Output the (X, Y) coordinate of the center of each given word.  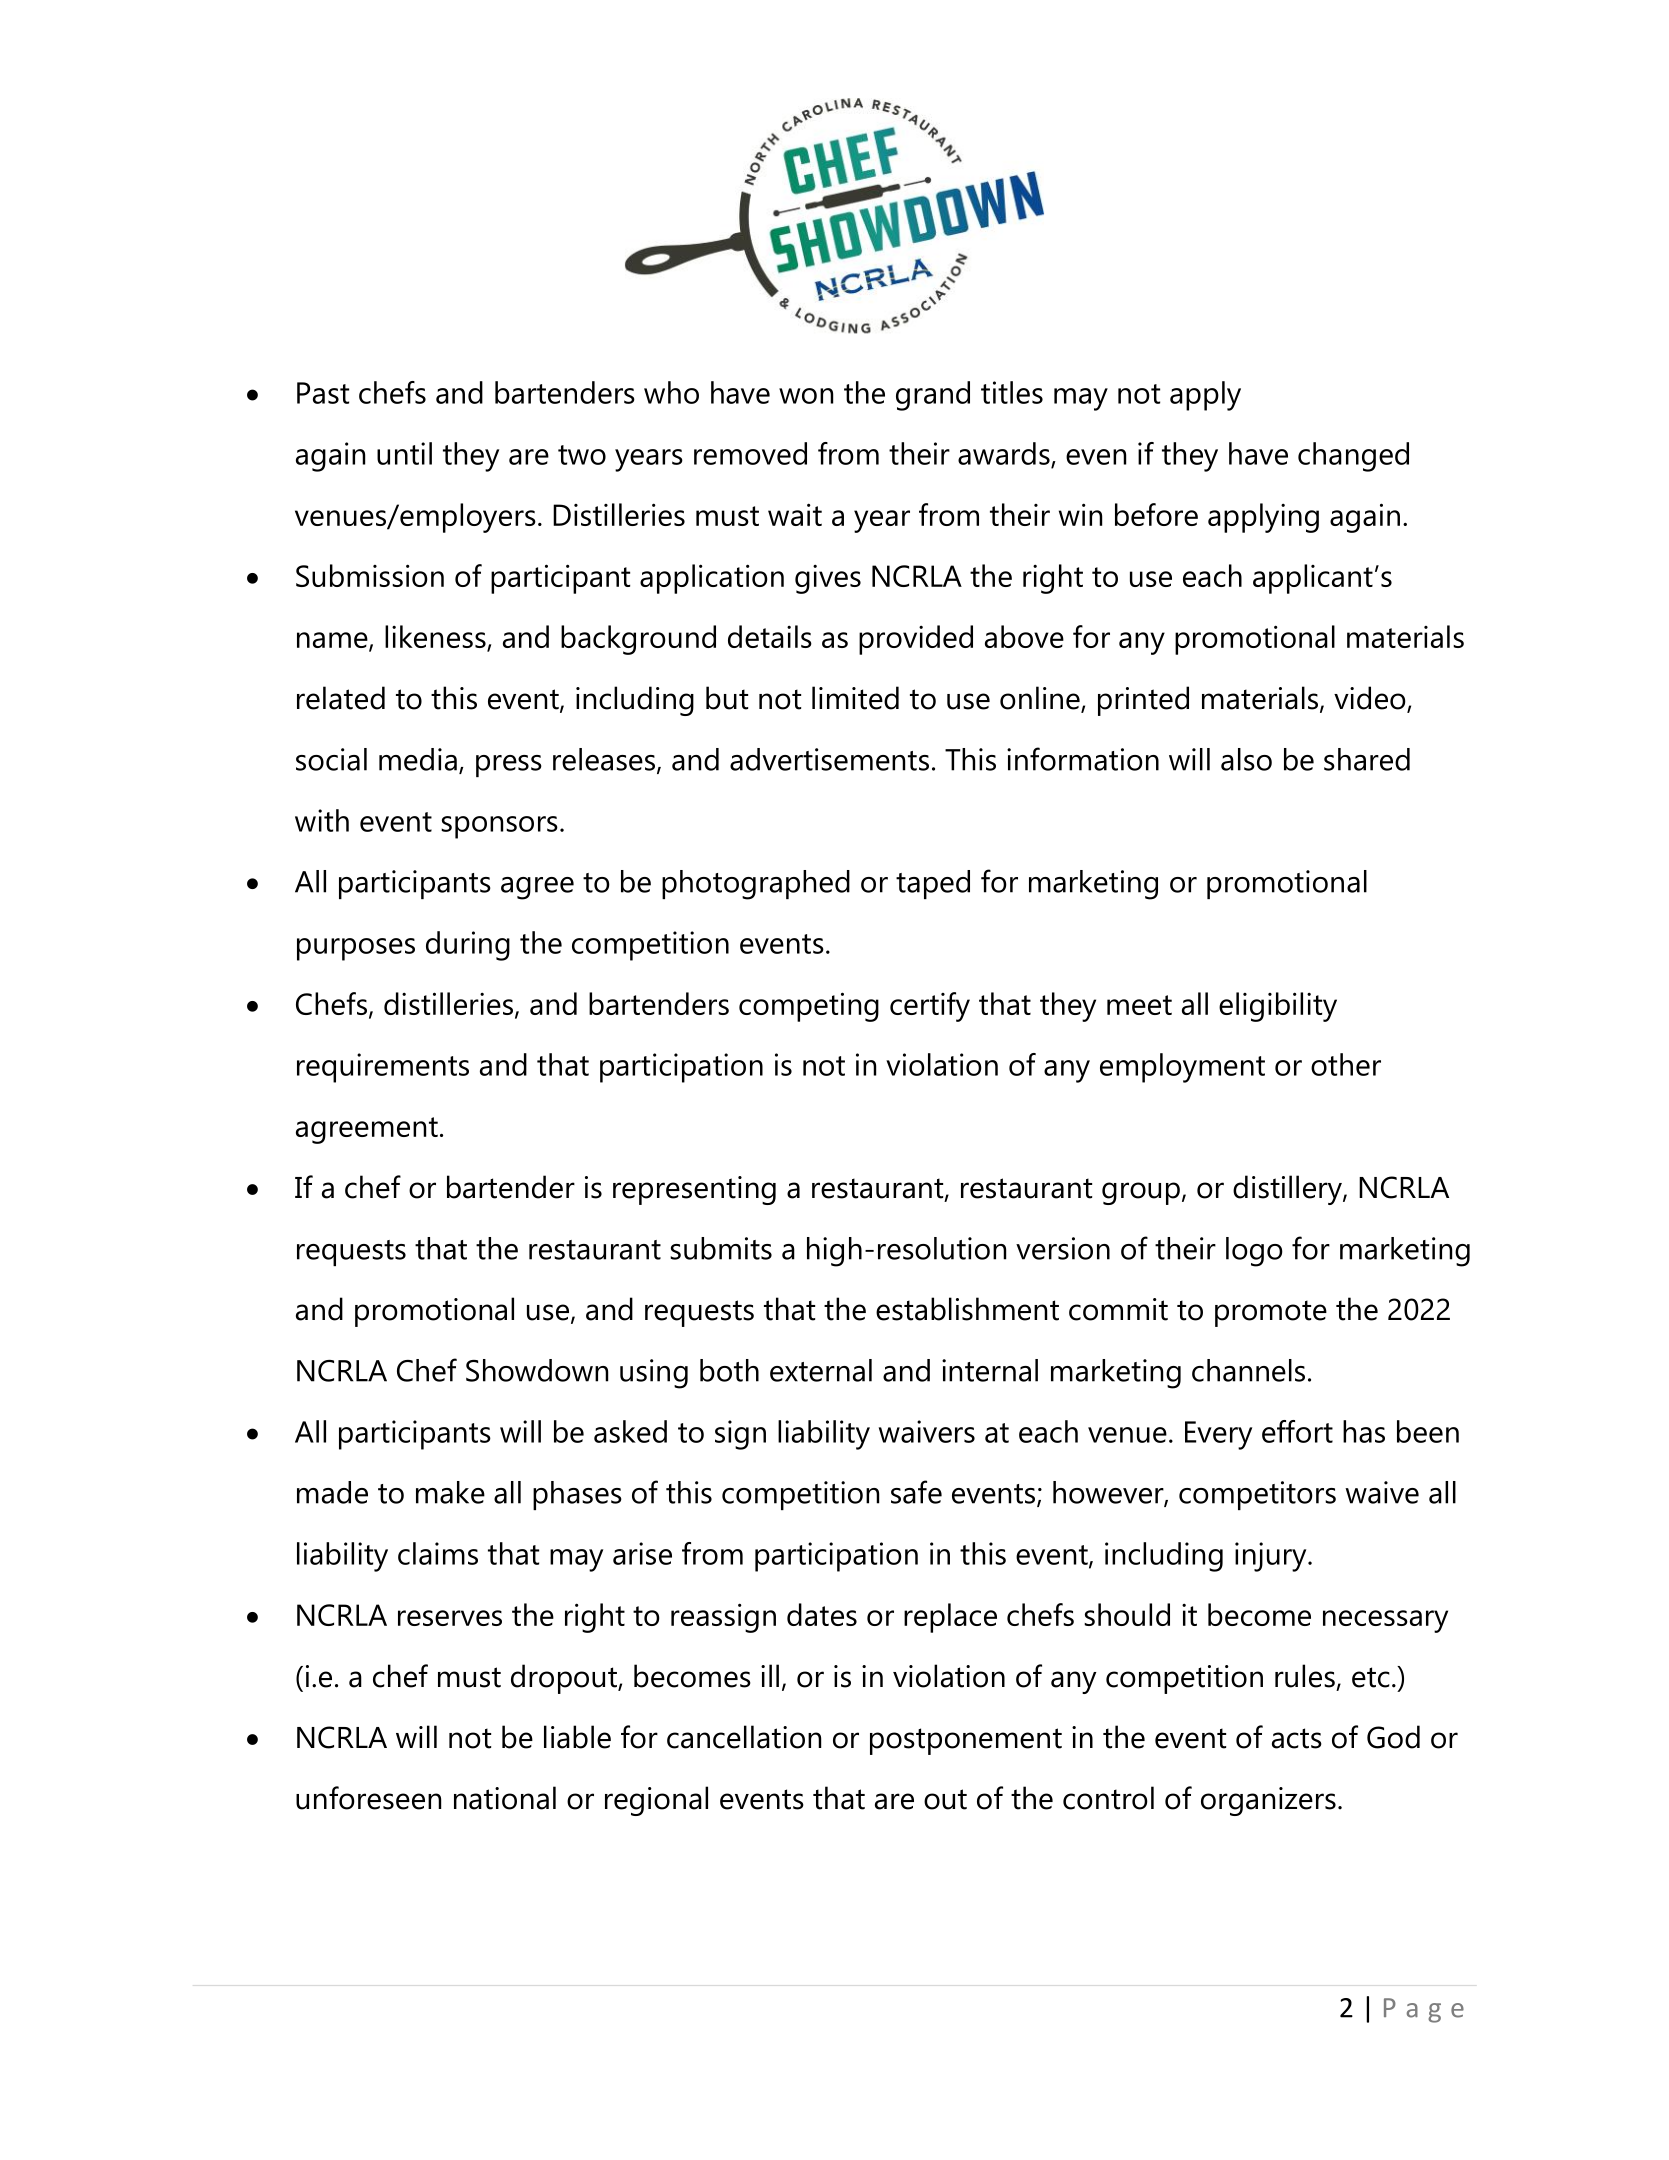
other (1346, 1064)
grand (933, 396)
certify (930, 1007)
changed (1353, 457)
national (505, 1798)
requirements (383, 1068)
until (404, 453)
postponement (966, 1741)
